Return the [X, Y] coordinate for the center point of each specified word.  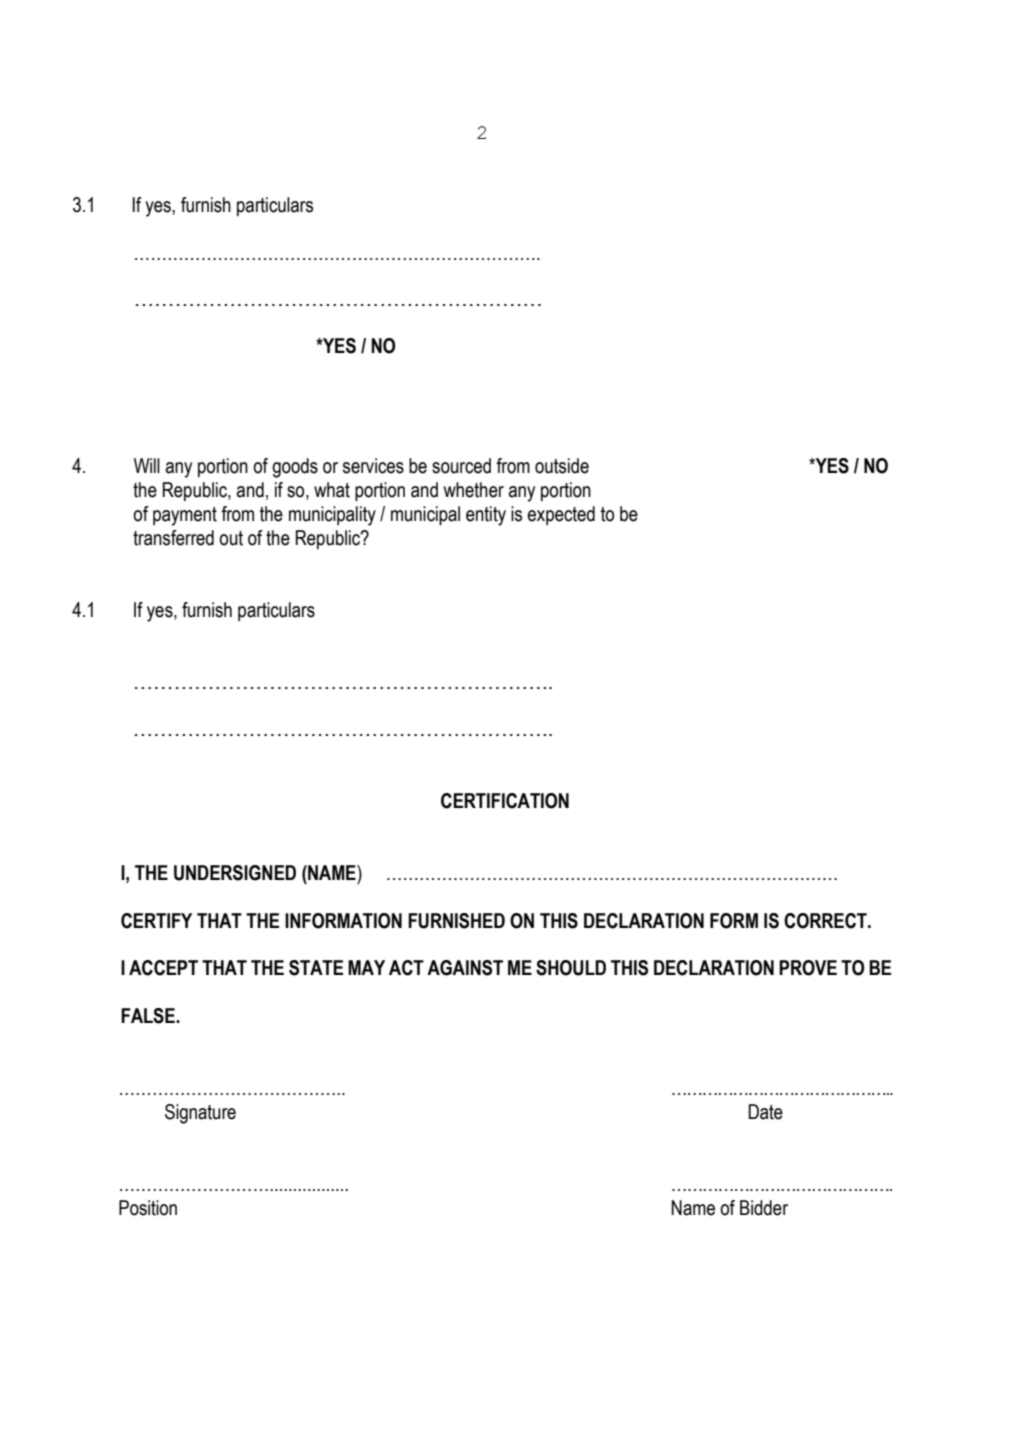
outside [562, 466]
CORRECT [826, 921]
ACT [406, 968]
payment [185, 516]
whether [474, 490]
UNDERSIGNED [235, 873]
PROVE [808, 968]
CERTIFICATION [505, 801]
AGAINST [465, 968]
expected [561, 515]
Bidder [764, 1208]
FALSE [149, 1016]
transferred [173, 538]
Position [148, 1208]
